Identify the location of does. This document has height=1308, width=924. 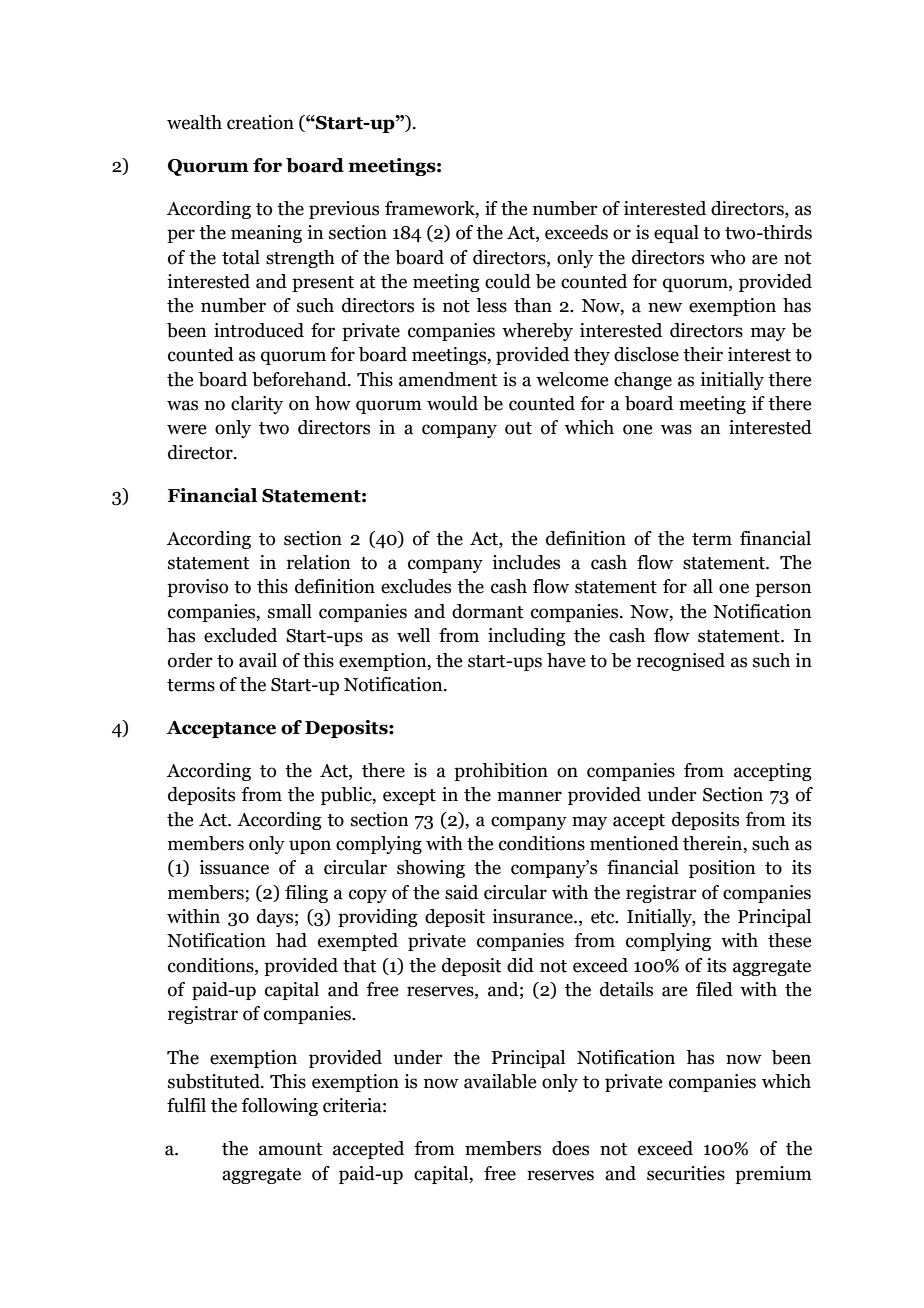
(570, 1148).
